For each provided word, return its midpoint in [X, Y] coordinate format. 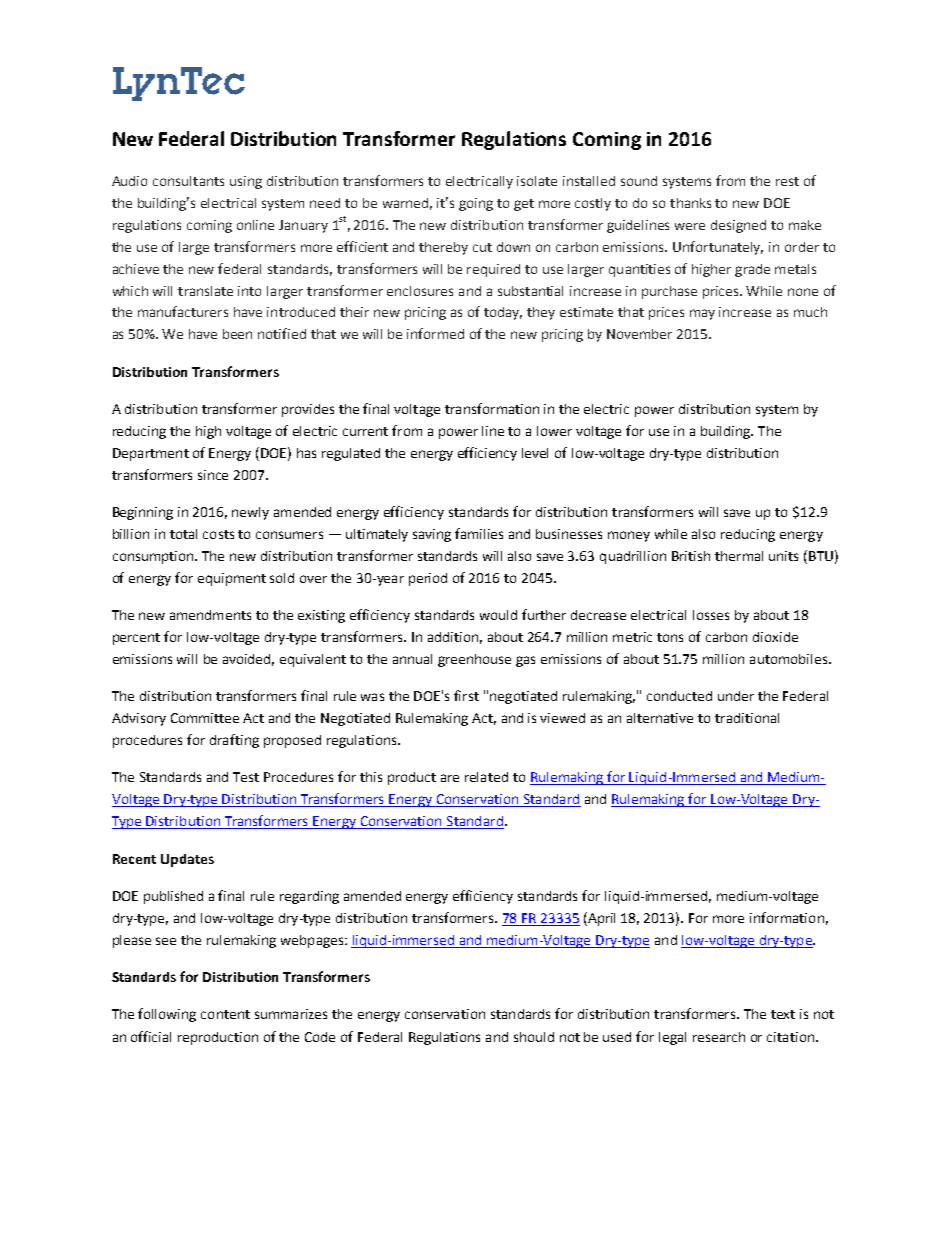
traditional [747, 718]
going [476, 204]
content [225, 1014]
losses [711, 615]
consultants [188, 181]
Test [246, 777]
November [639, 334]
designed [738, 226]
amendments [210, 615]
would [498, 615]
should [534, 1037]
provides [308, 410]
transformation [492, 408]
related [486, 777]
